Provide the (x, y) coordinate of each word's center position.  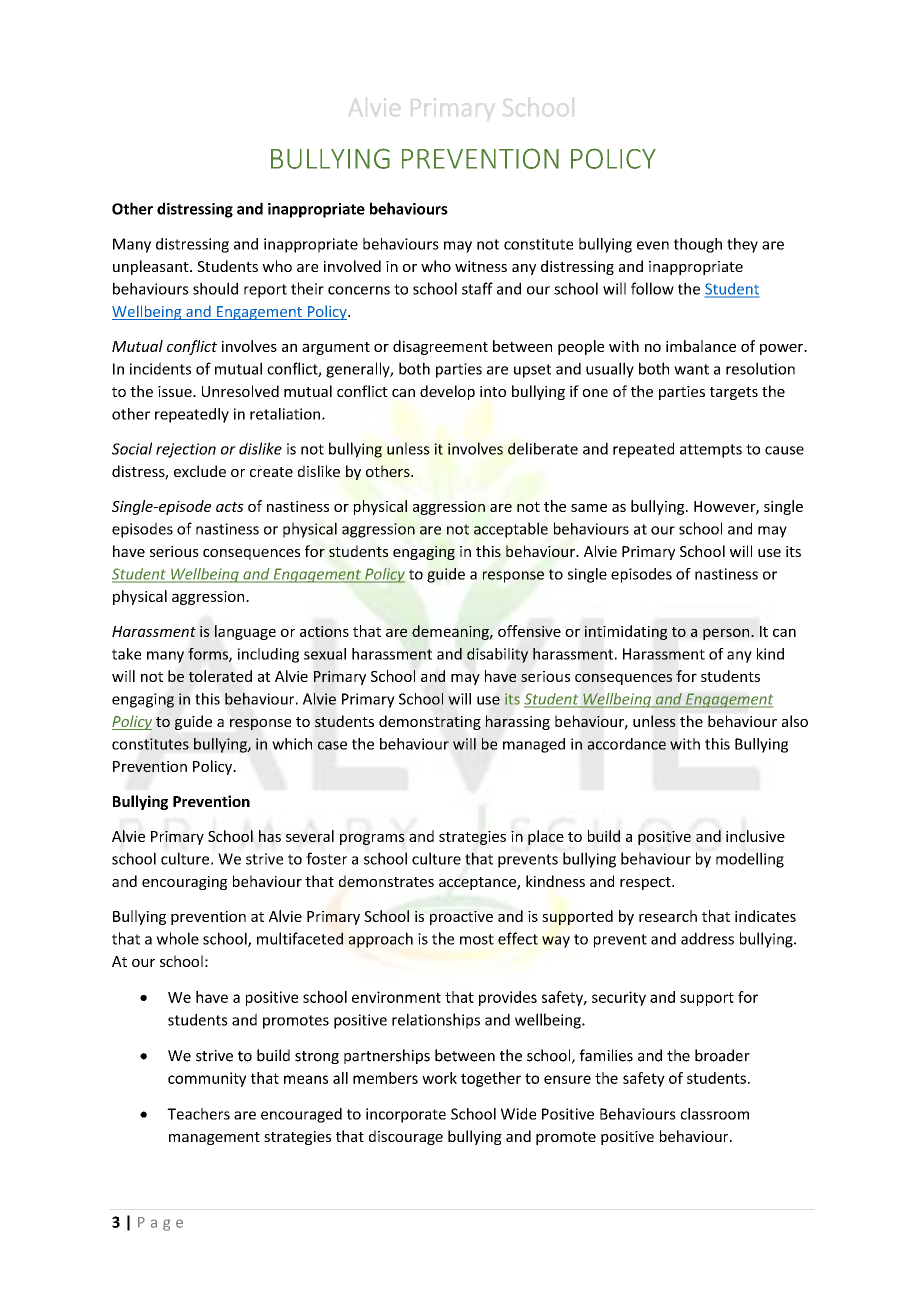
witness (481, 266)
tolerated (220, 676)
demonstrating (430, 722)
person (727, 634)
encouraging (184, 883)
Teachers (198, 1114)
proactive (461, 918)
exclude (200, 471)
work (439, 1078)
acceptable (511, 530)
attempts (711, 451)
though (698, 245)
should (215, 288)
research (668, 916)
